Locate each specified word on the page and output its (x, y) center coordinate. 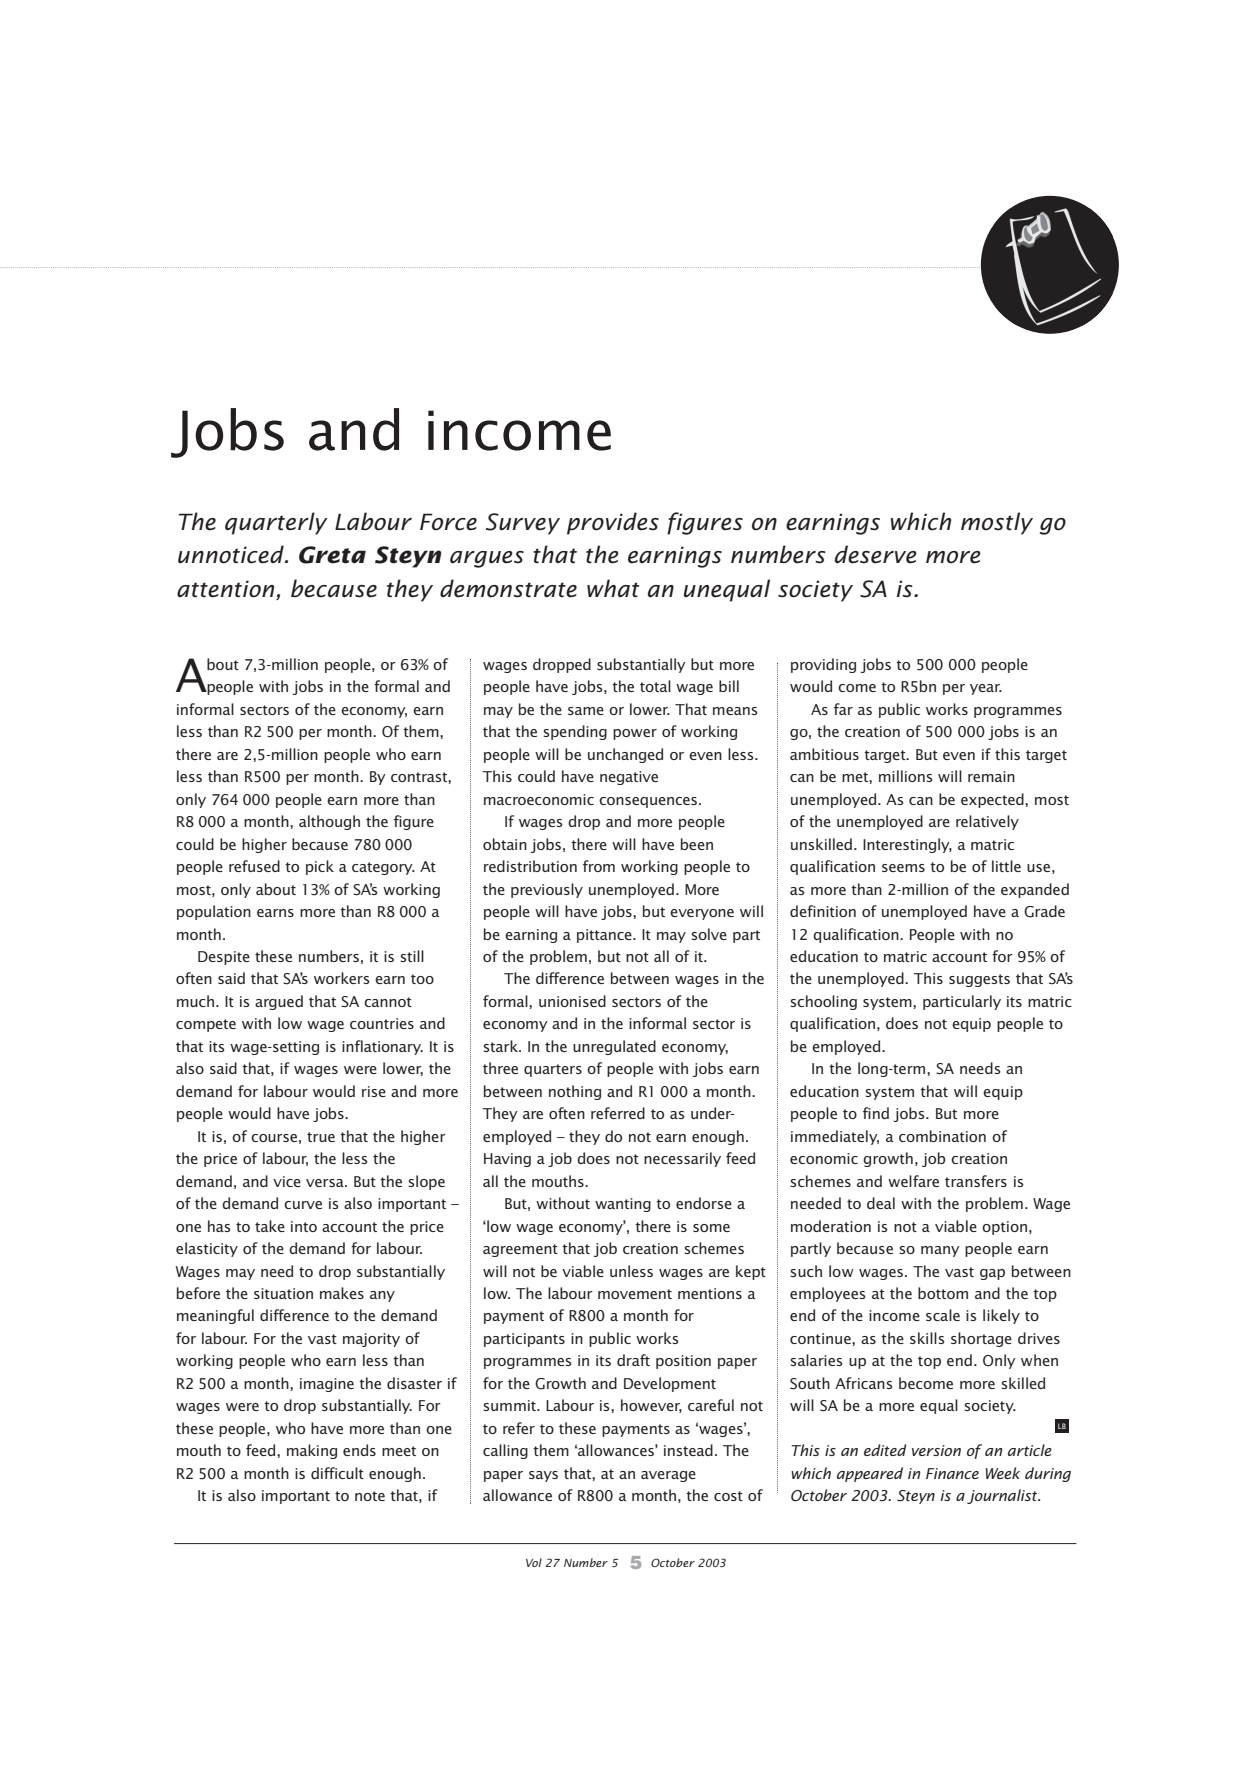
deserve (876, 554)
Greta (332, 555)
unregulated (614, 1047)
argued (279, 1002)
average (668, 1476)
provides (613, 523)
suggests (979, 980)
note (370, 1496)
